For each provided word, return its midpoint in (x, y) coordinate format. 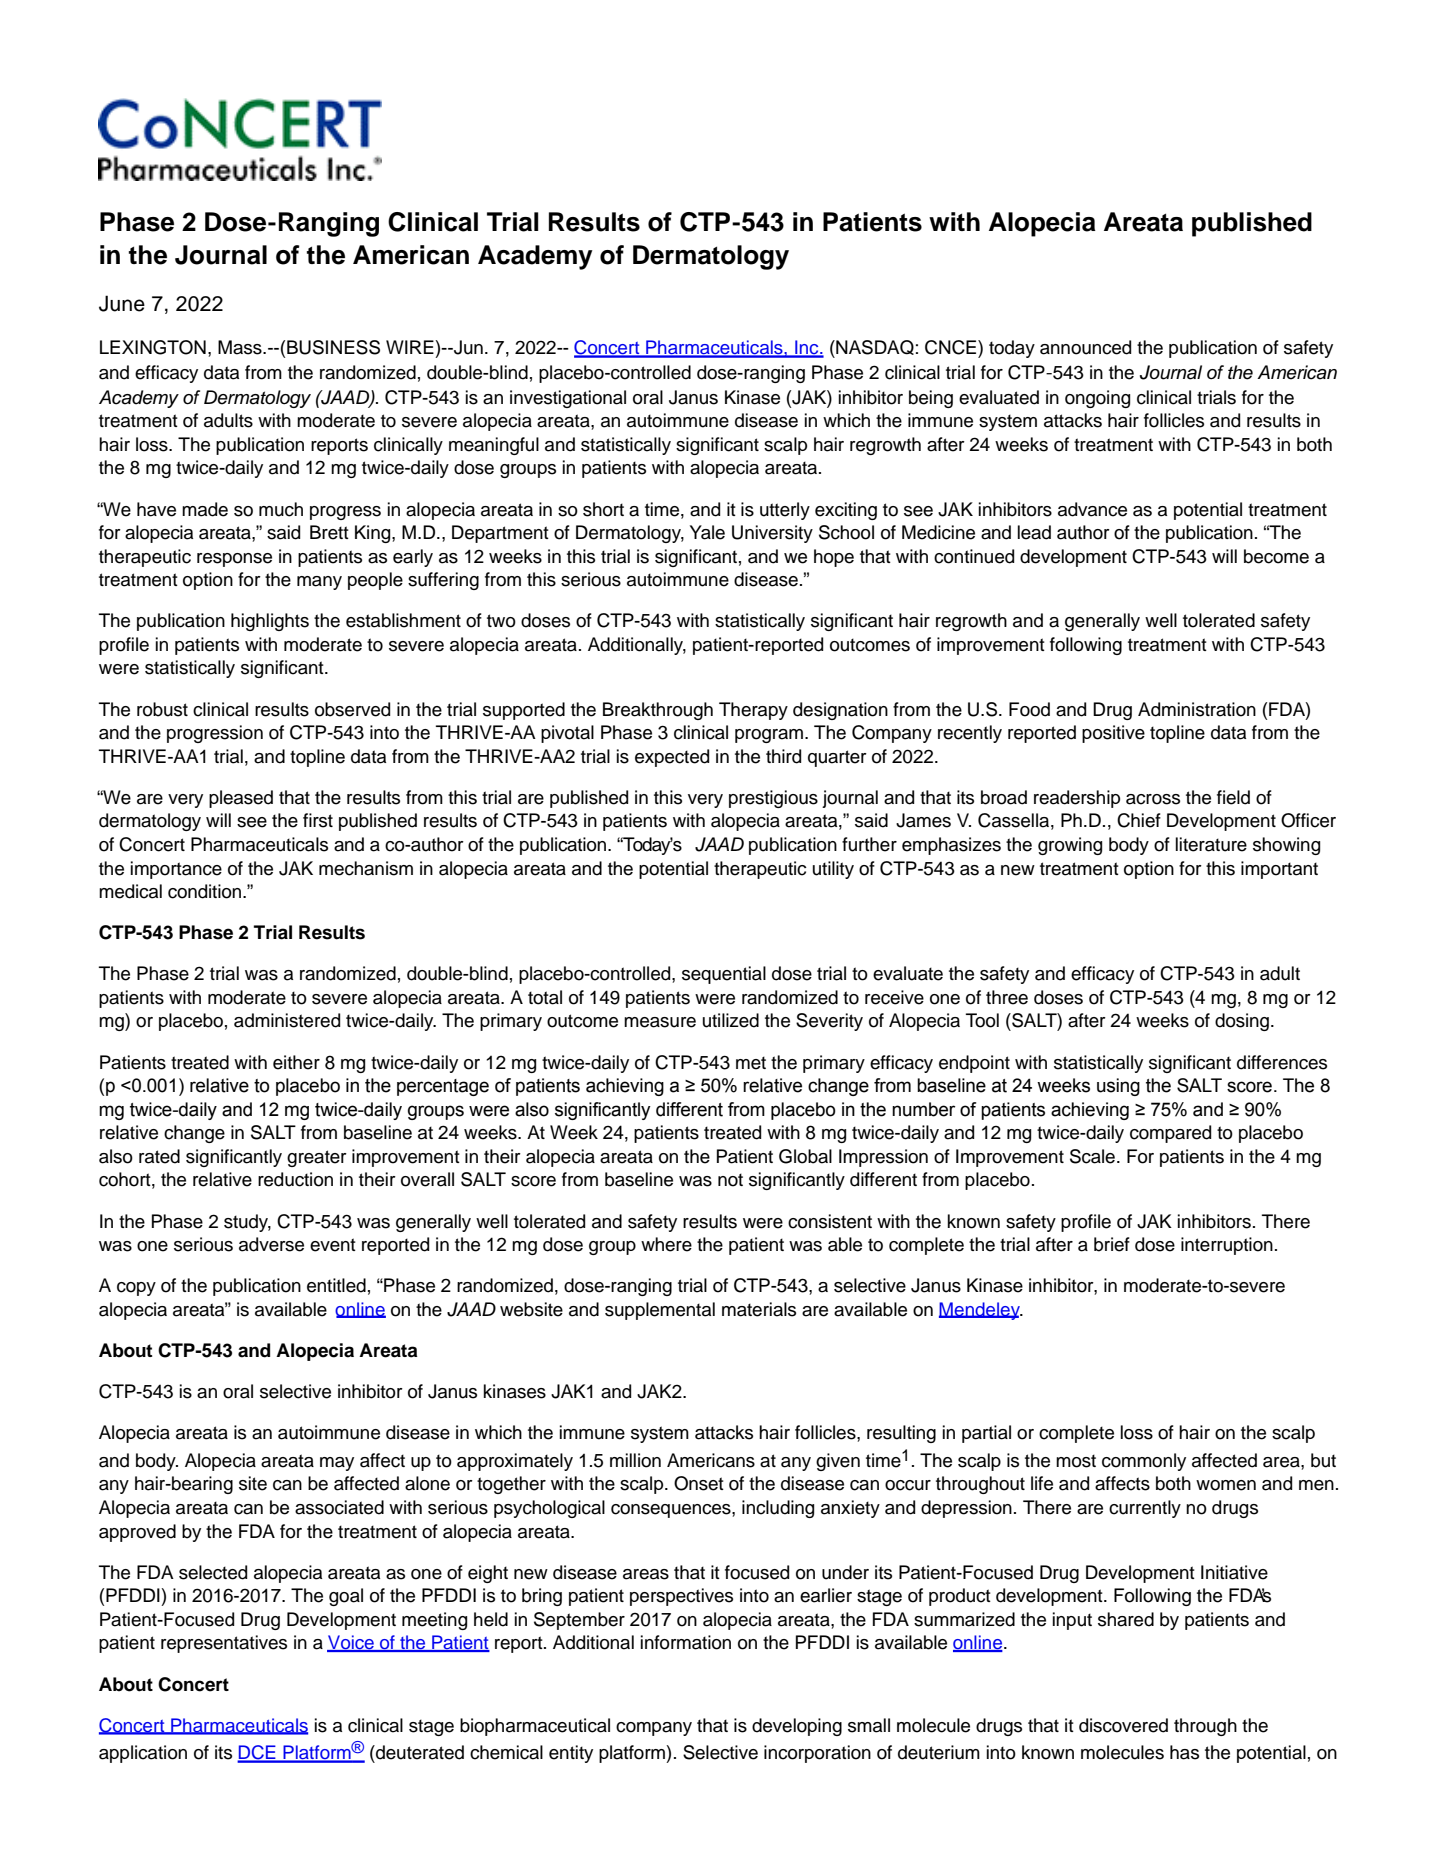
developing (797, 1727)
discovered (1123, 1725)
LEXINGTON (153, 347)
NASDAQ (874, 349)
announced (1085, 347)
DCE (257, 1753)
